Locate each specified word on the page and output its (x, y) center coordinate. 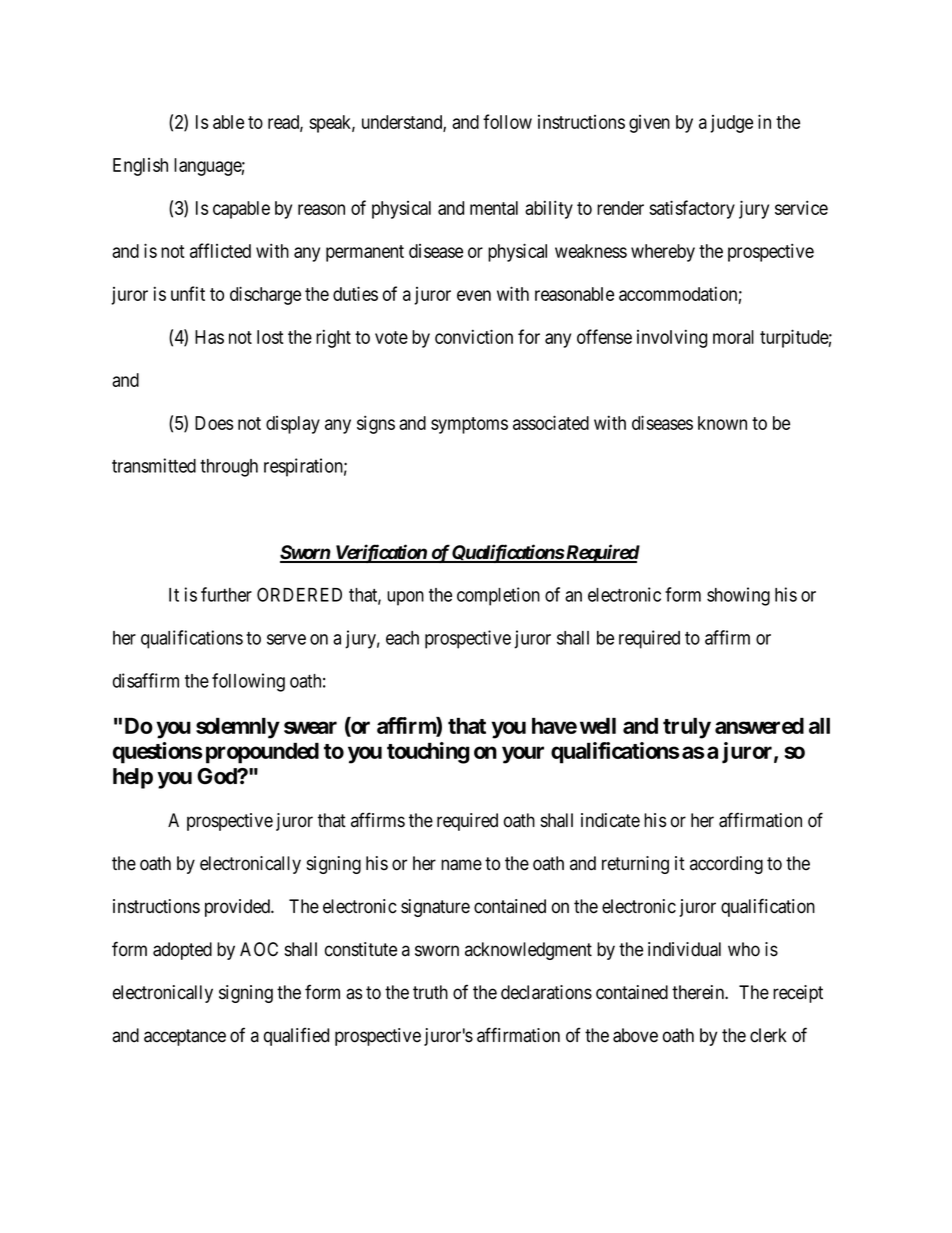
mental (494, 208)
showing (738, 596)
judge (731, 124)
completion (498, 596)
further (226, 594)
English (140, 167)
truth (430, 992)
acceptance (185, 1037)
